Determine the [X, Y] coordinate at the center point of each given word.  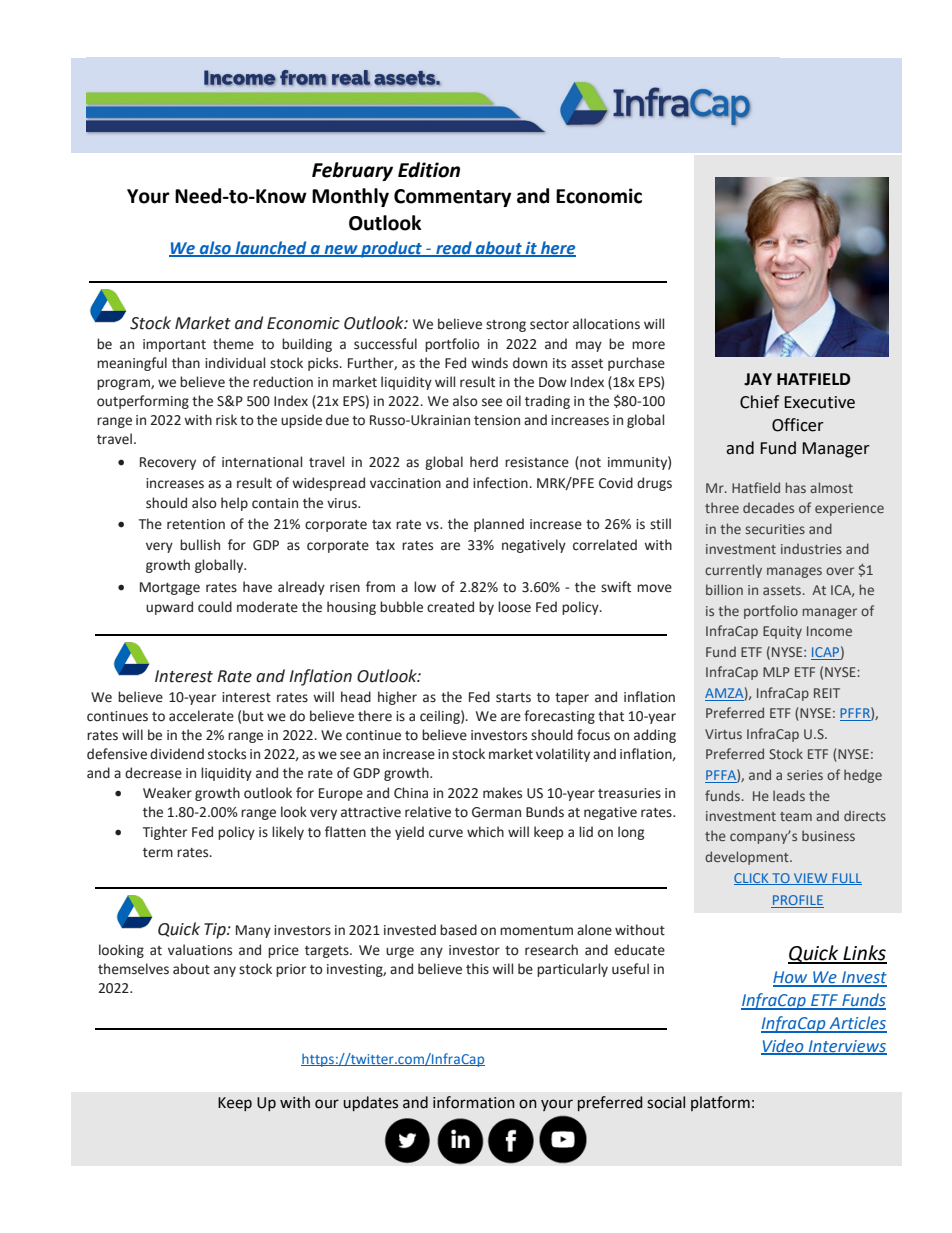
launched [271, 248]
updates [370, 1103]
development [748, 858]
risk [226, 420]
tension [497, 420]
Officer [798, 425]
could [215, 607]
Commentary [452, 198]
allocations [606, 324]
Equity [782, 632]
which [485, 832]
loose [514, 607]
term [158, 853]
